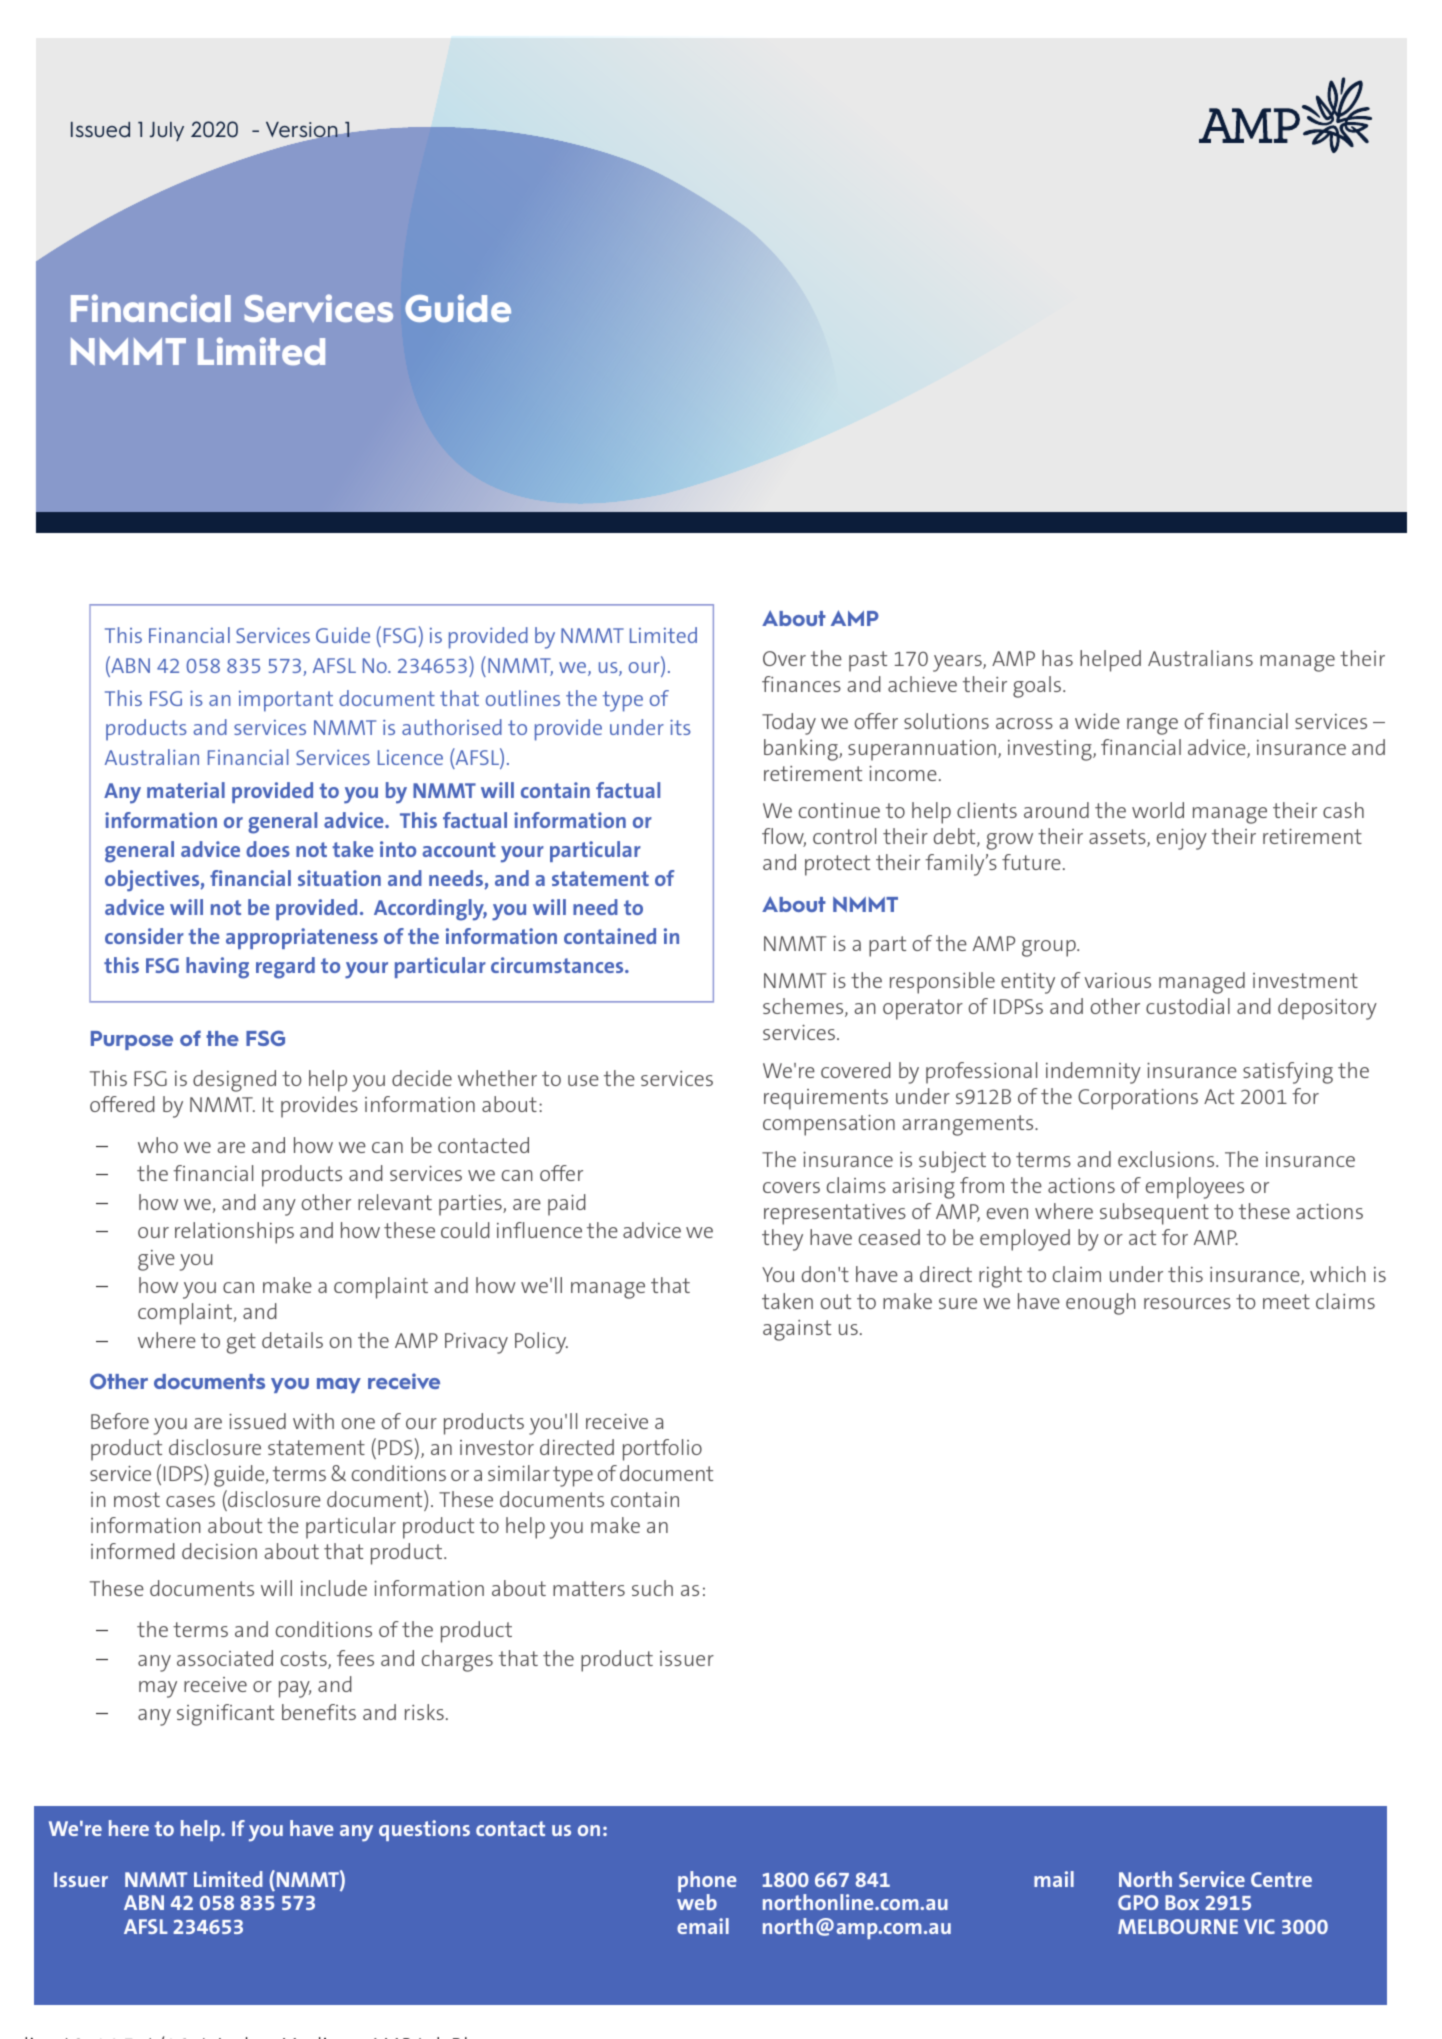 This screenshot has height=2039, width=1442. What do you see at coordinates (804, 1007) in the screenshot?
I see `schemes` at bounding box center [804, 1007].
